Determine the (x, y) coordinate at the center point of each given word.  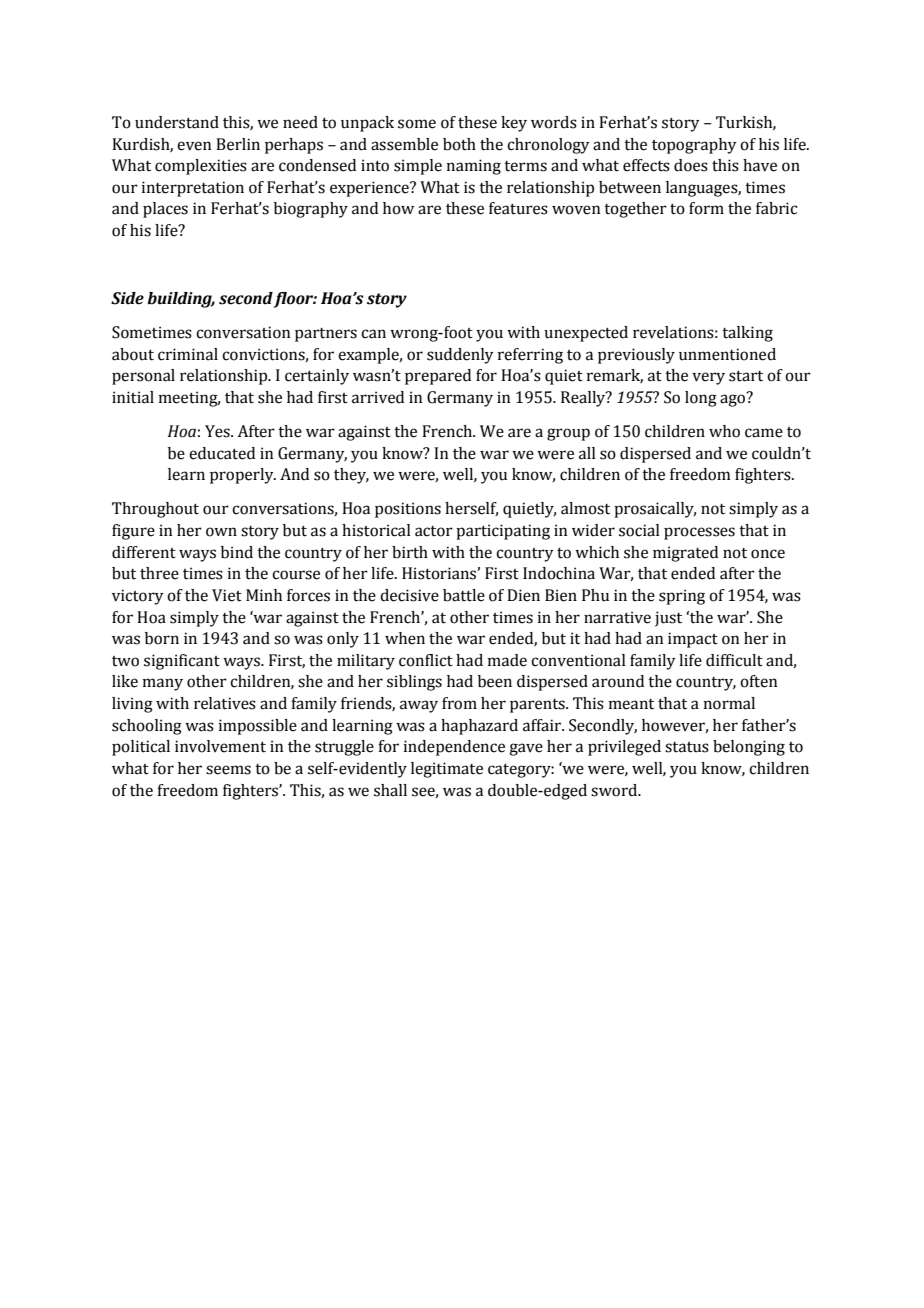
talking (747, 334)
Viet (227, 595)
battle (464, 595)
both (459, 144)
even (194, 146)
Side (127, 298)
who (724, 431)
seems (228, 770)
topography (694, 146)
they (351, 476)
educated (222, 453)
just (668, 619)
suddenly (460, 356)
